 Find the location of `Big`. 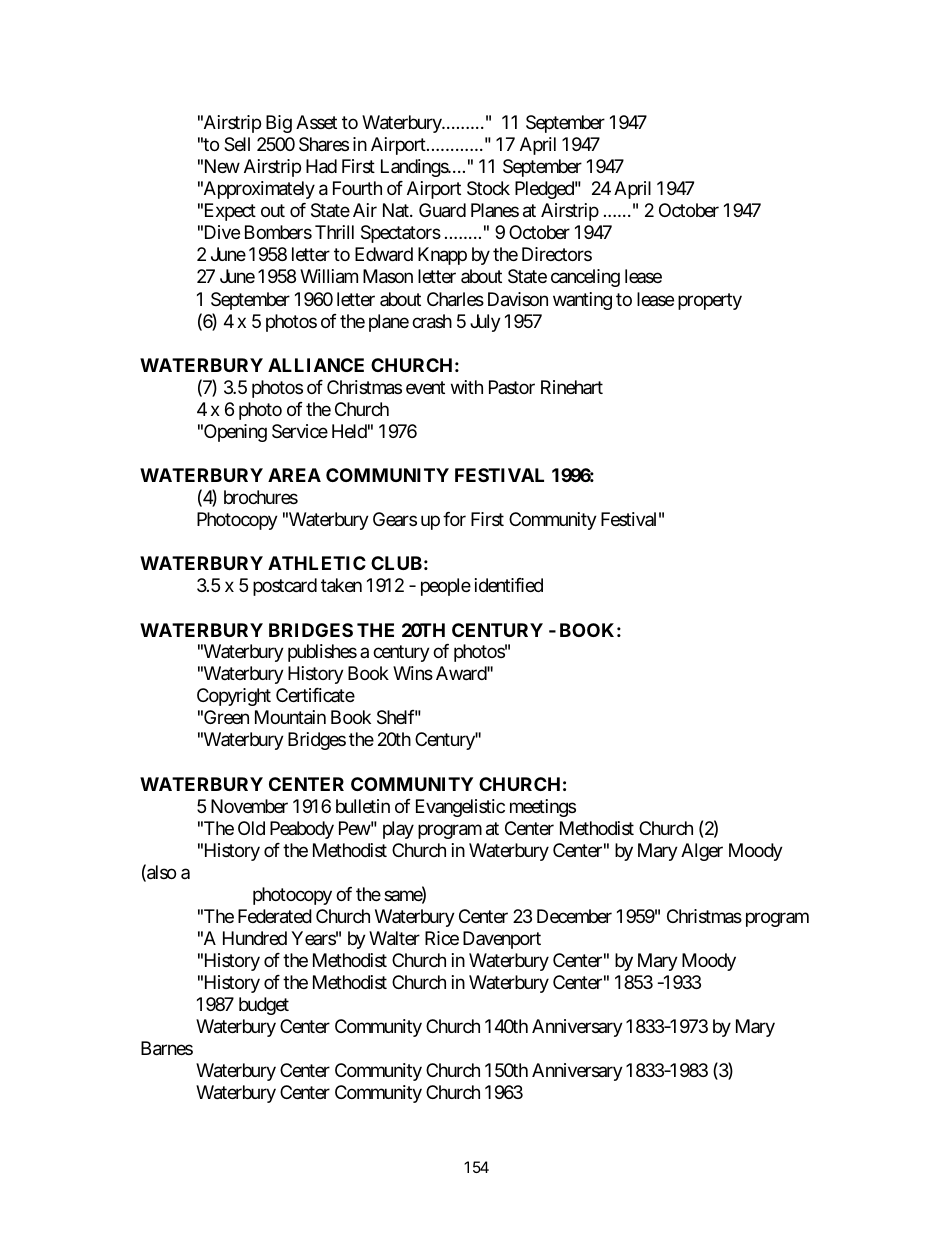

Big is located at coordinates (279, 124).
